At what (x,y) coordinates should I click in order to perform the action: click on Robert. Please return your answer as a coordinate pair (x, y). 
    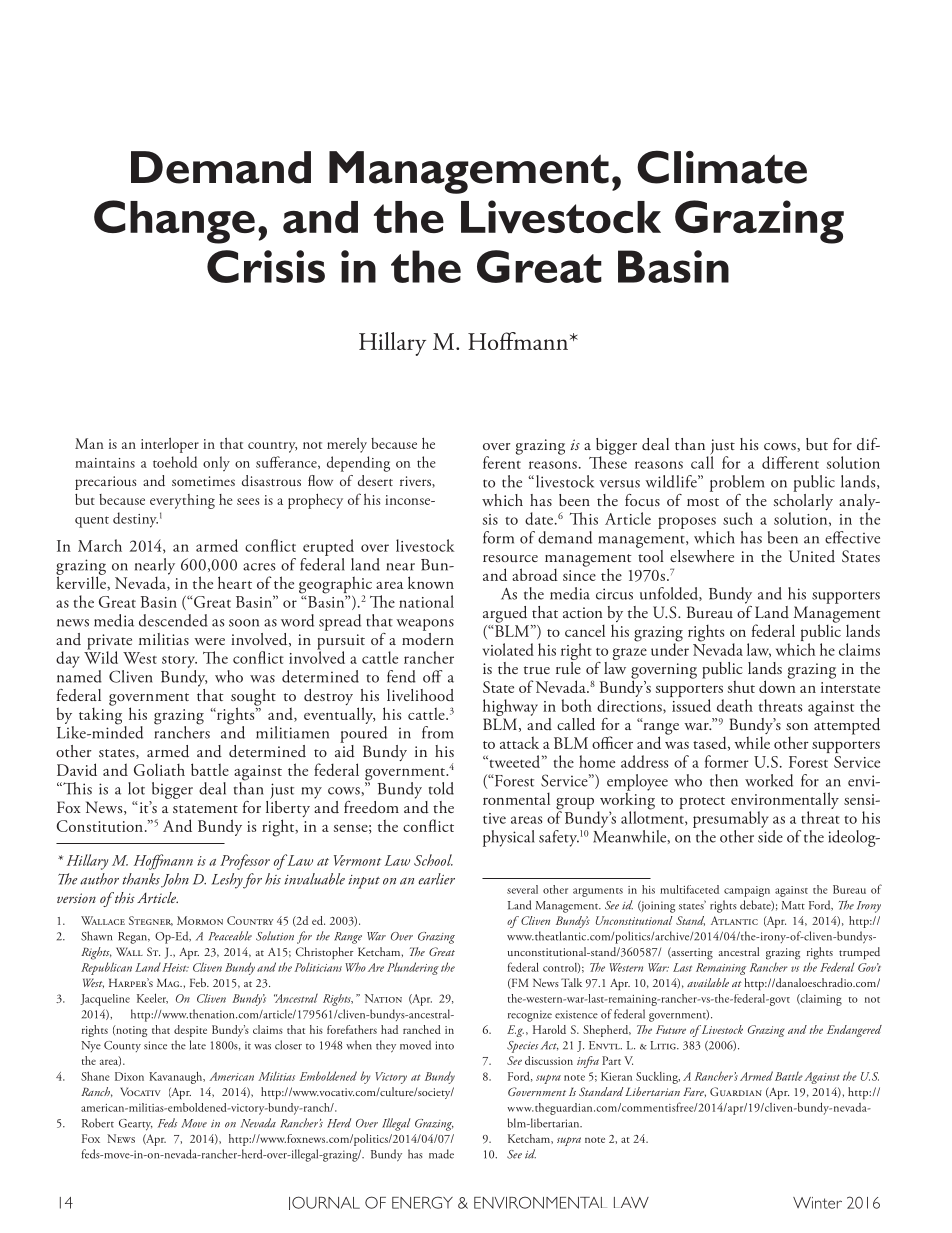
    Looking at the image, I should click on (98, 1123).
